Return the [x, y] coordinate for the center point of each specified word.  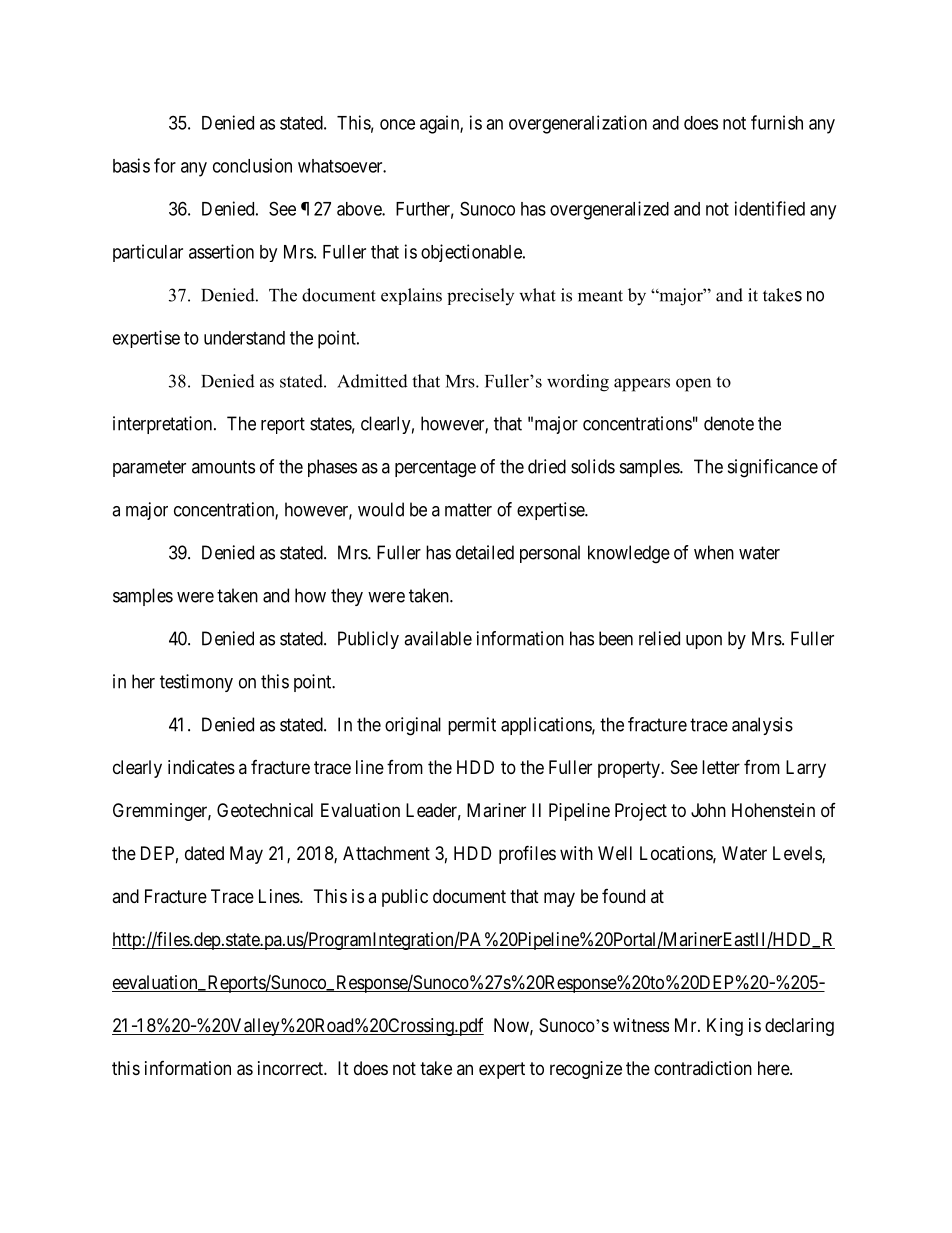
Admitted [372, 381]
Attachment [386, 853]
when [714, 552]
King [725, 1027]
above [360, 209]
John [708, 810]
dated [204, 853]
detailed [485, 552]
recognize [586, 1070]
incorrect [291, 1068]
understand [244, 338]
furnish [777, 122]
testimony [196, 683]
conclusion [252, 165]
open [693, 385]
